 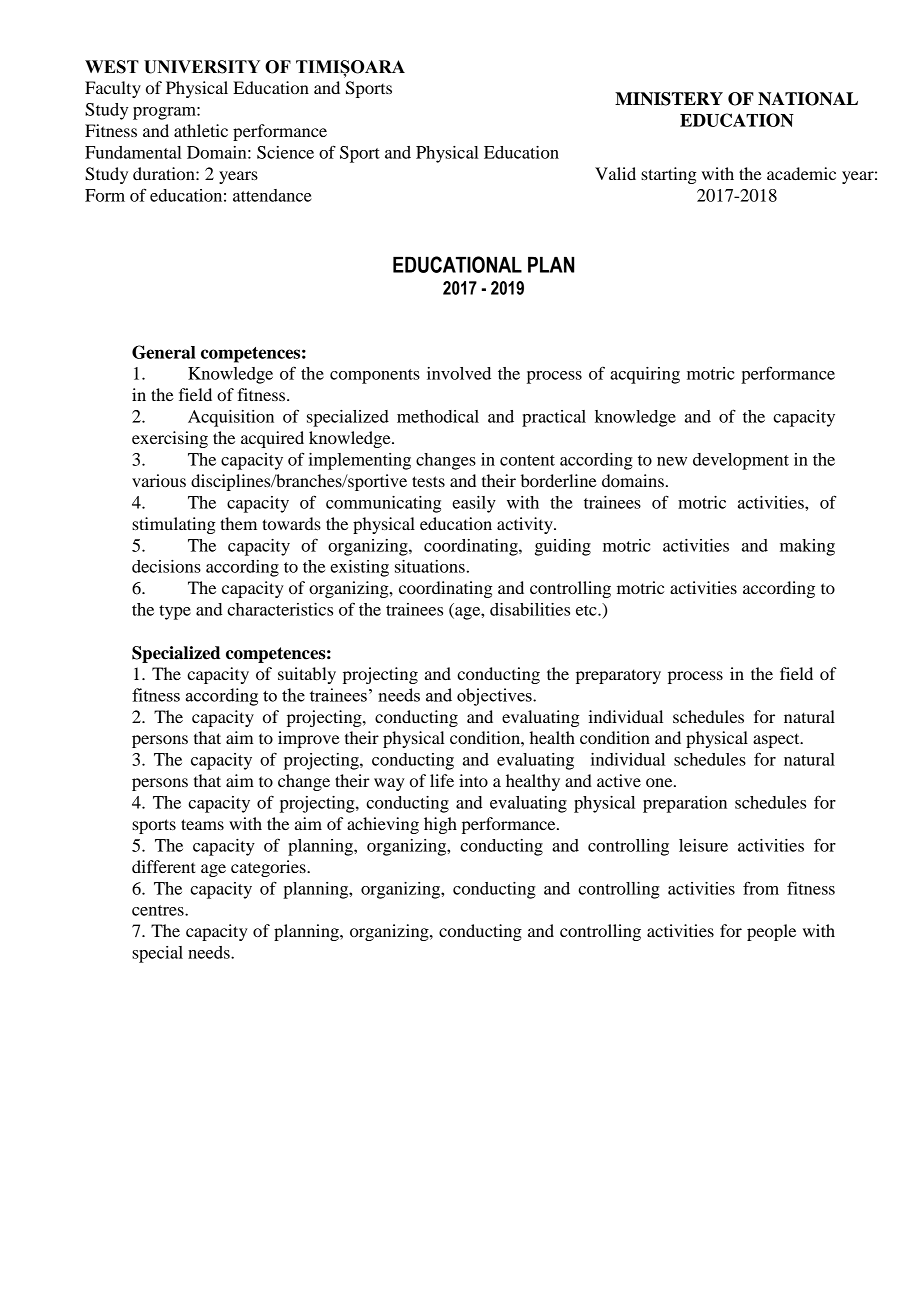 I want to click on acquiring, so click(x=645, y=375).
